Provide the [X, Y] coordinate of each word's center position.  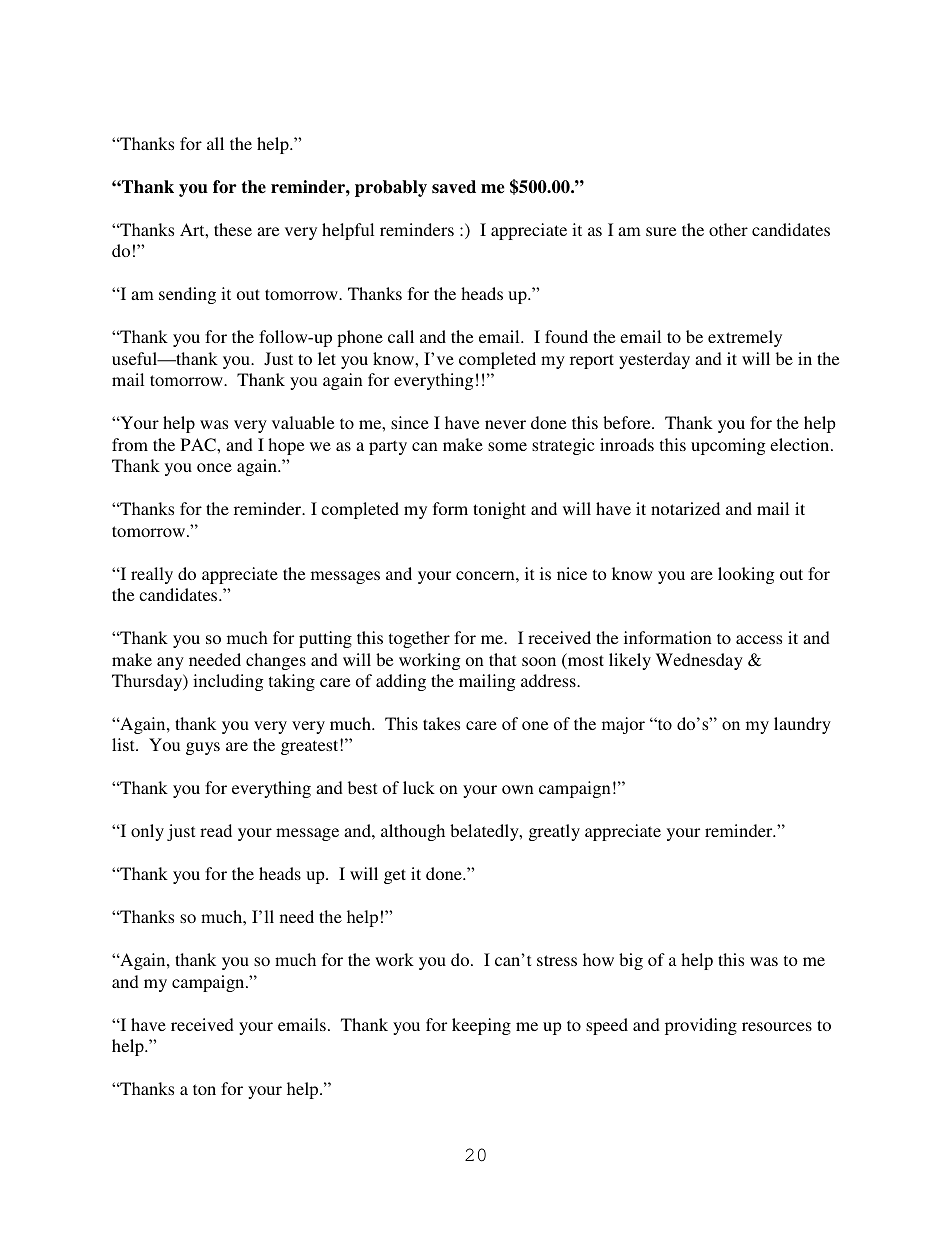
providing [701, 1026]
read [216, 830]
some [507, 446]
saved [454, 187]
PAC [199, 445]
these [233, 229]
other [728, 229]
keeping [481, 1026]
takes [441, 723]
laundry [802, 725]
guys [203, 748]
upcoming [728, 446]
